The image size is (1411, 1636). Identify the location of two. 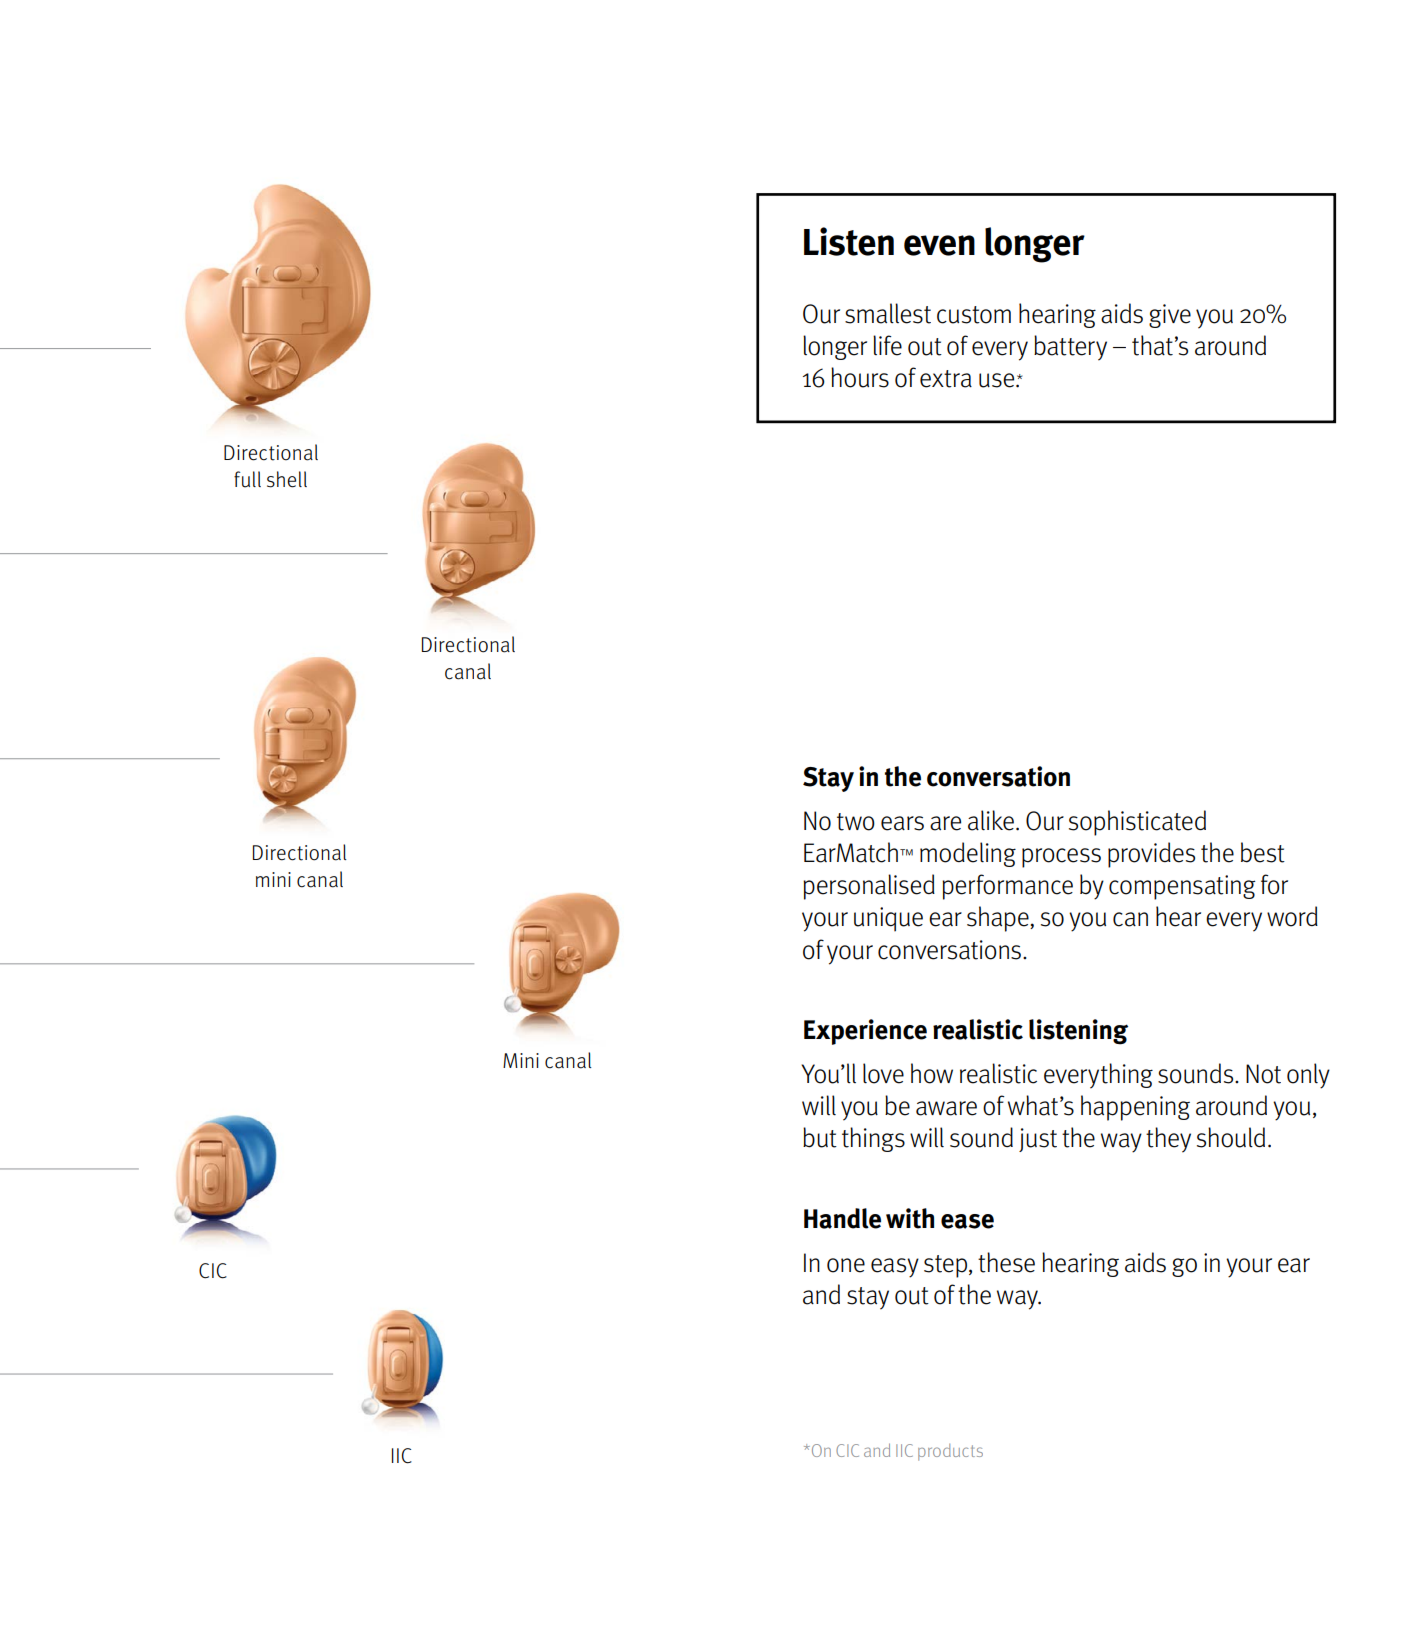
(856, 822).
